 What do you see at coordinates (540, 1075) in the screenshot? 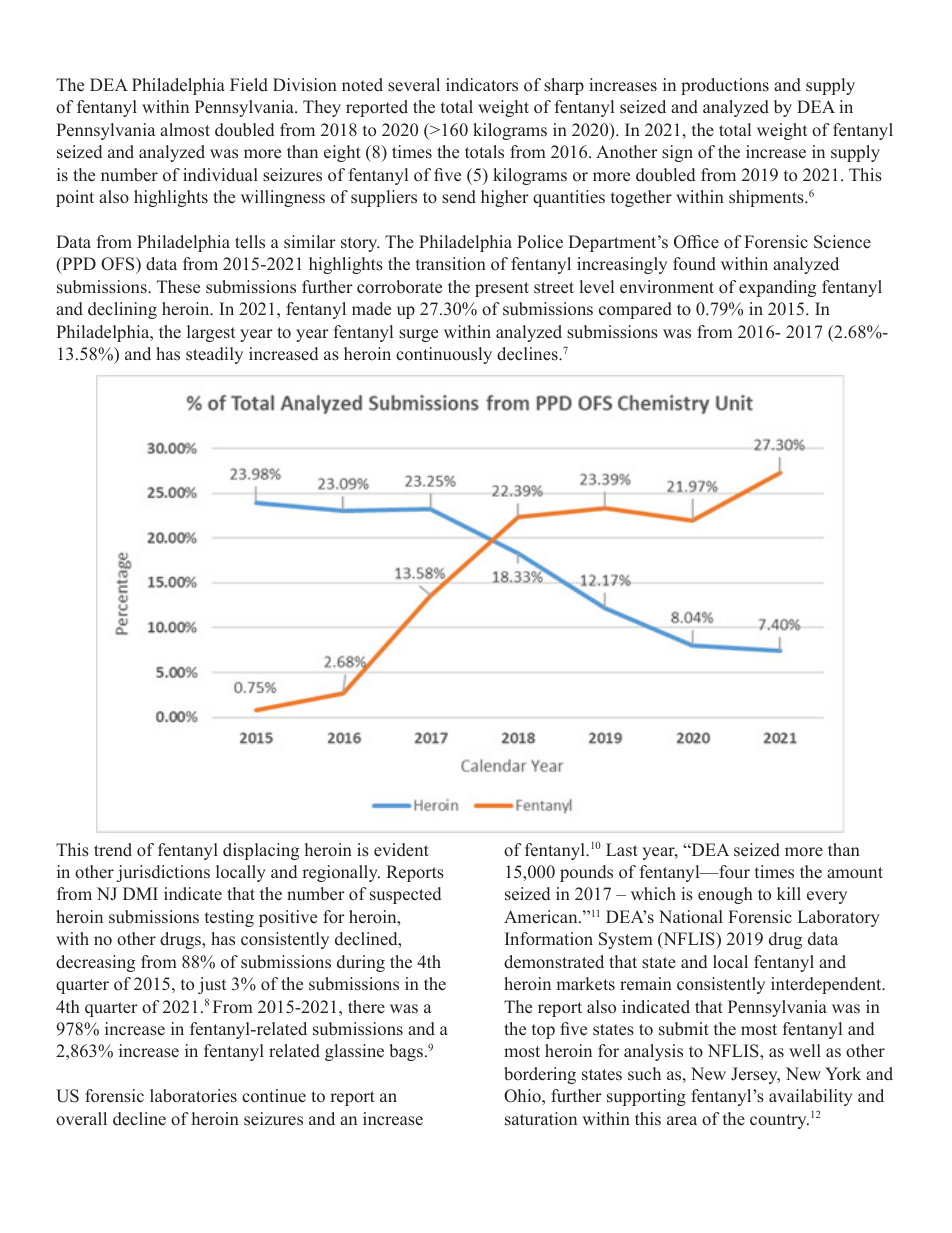
I see `bordering` at bounding box center [540, 1075].
